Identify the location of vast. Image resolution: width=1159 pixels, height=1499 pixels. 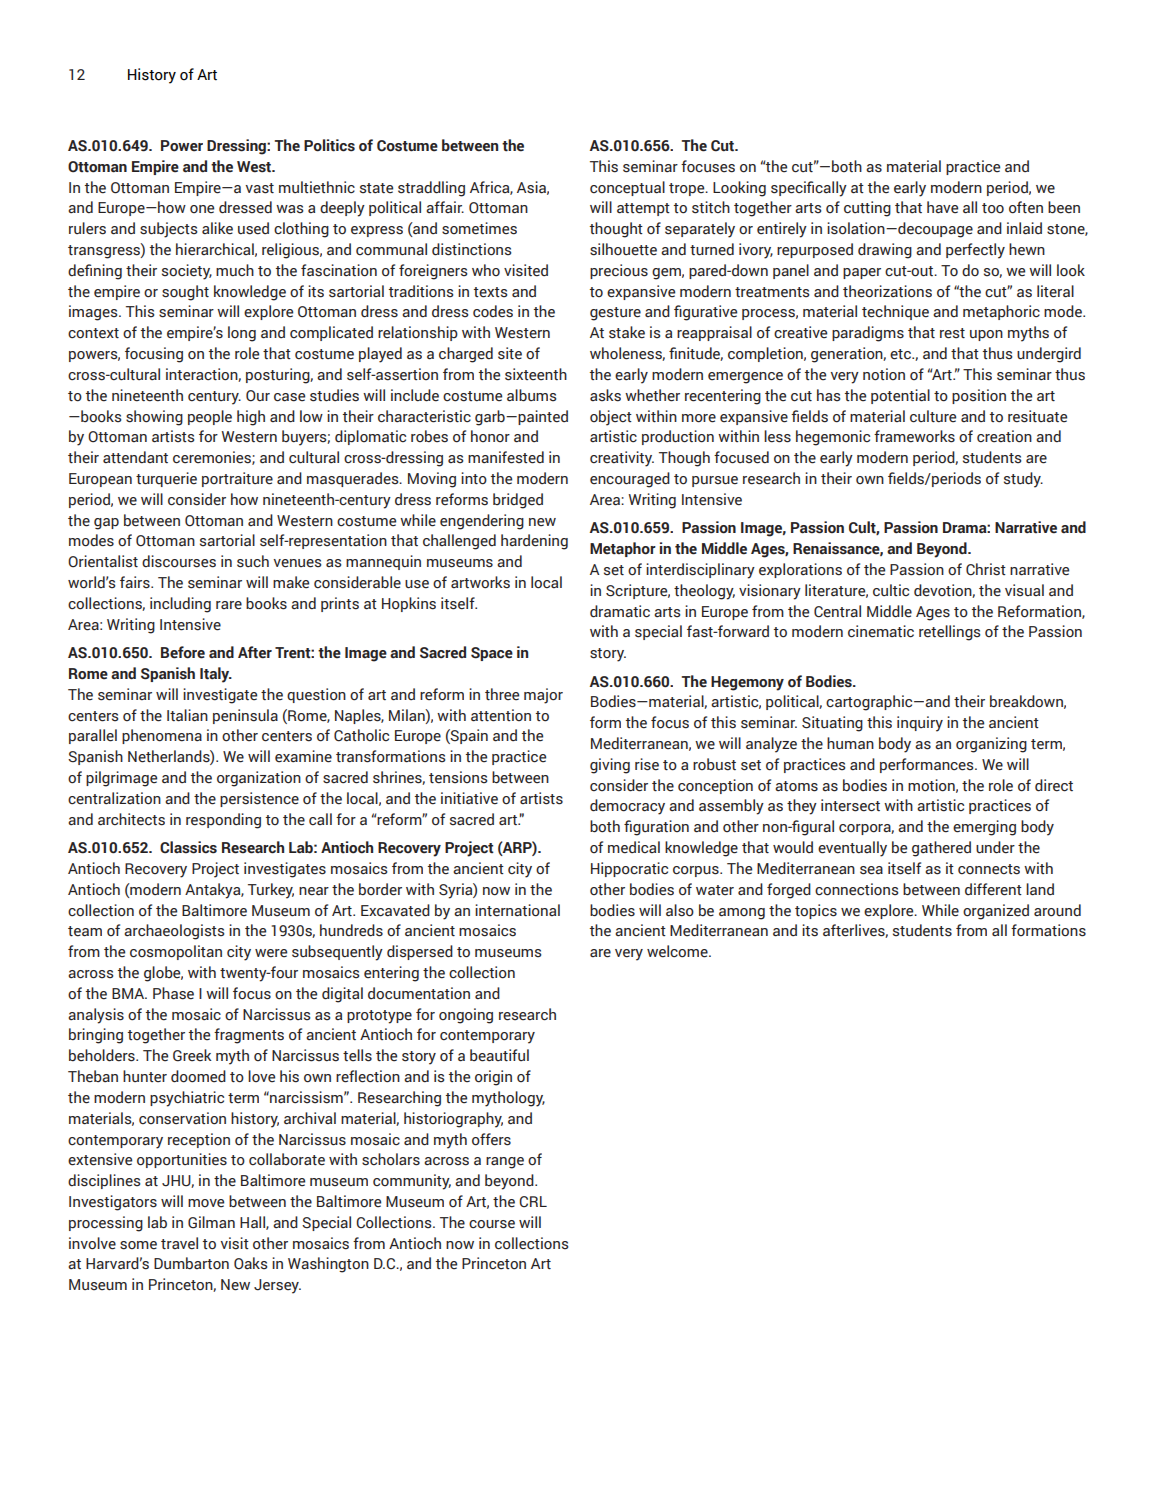
(259, 188).
